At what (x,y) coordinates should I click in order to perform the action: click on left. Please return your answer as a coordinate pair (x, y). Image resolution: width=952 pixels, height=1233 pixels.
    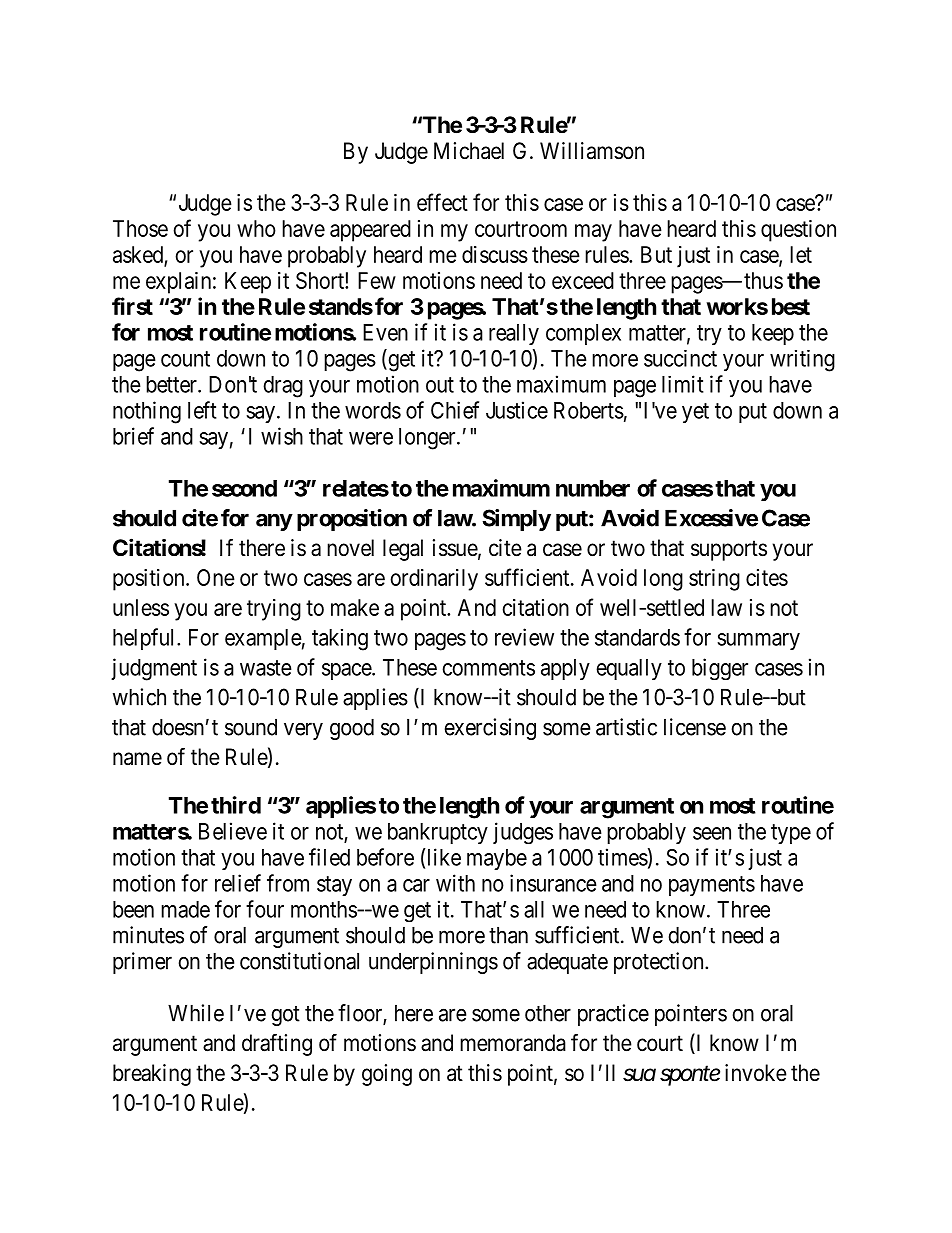
    Looking at the image, I should click on (202, 410).
